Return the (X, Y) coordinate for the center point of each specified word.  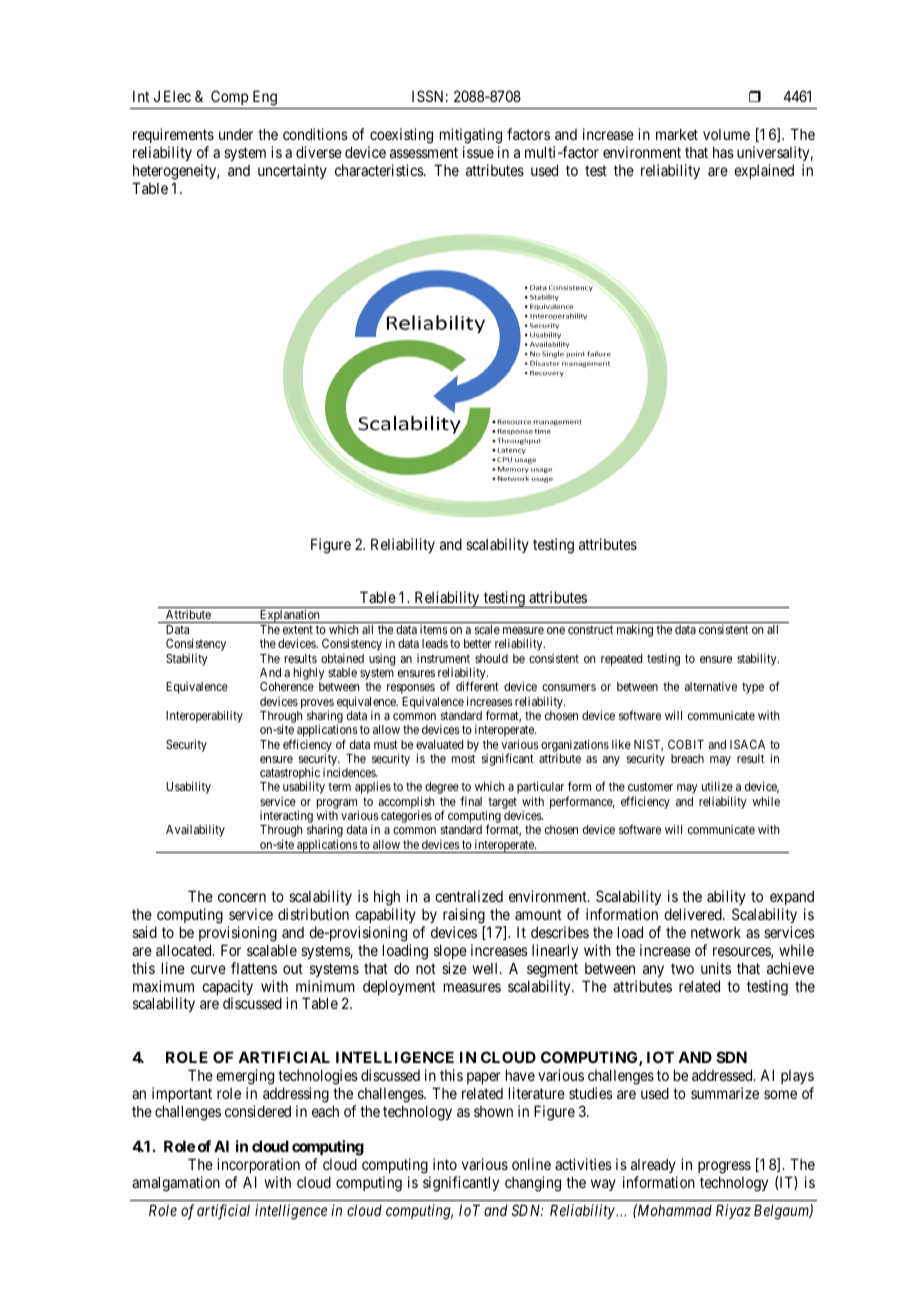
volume (726, 134)
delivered (694, 914)
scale (487, 629)
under (236, 134)
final (471, 801)
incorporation (258, 1167)
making (635, 630)
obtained (342, 658)
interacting (286, 818)
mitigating (471, 136)
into (445, 1164)
